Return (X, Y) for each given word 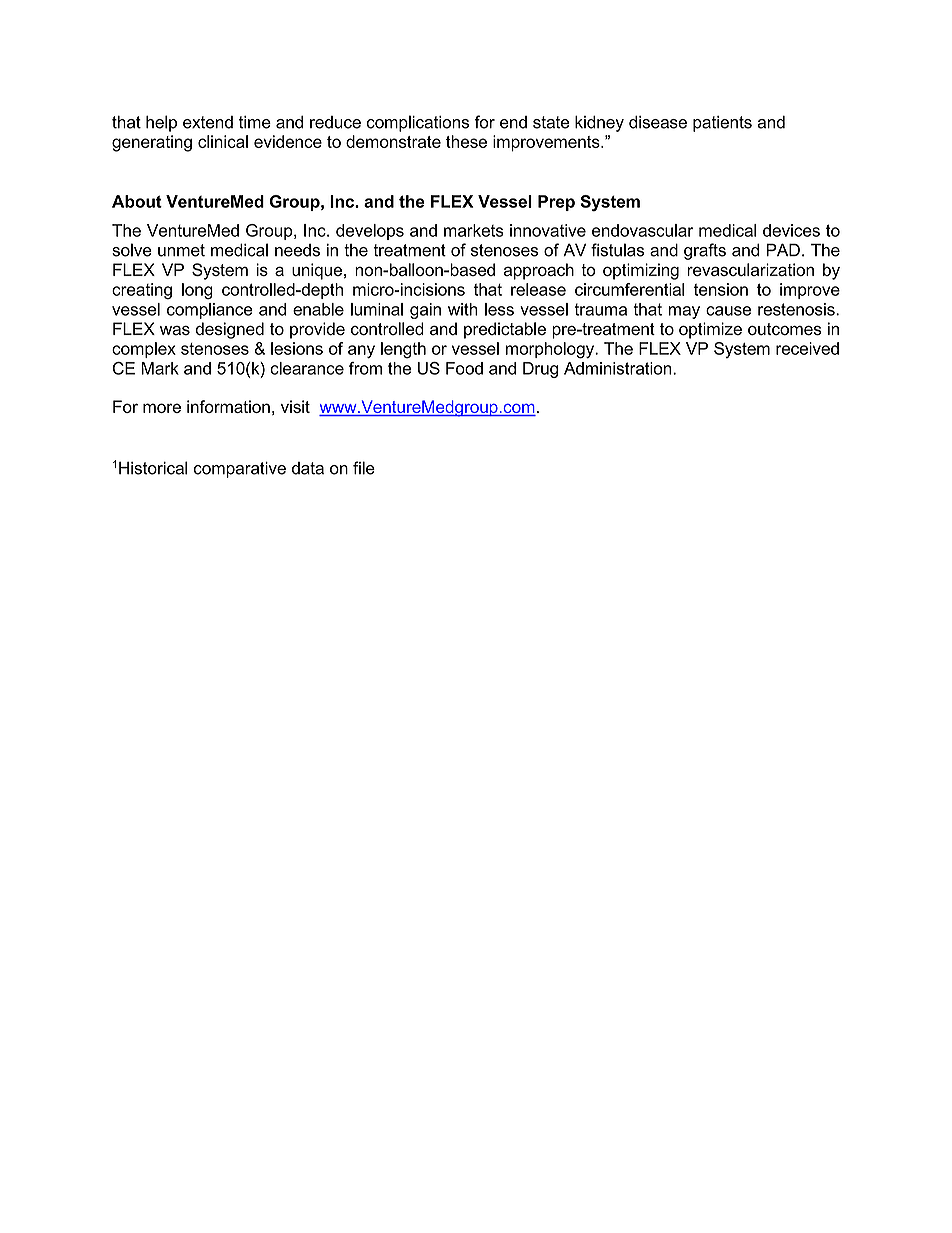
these (466, 141)
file (364, 468)
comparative (240, 470)
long (197, 291)
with (463, 309)
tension (721, 289)
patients (722, 124)
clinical (223, 141)
